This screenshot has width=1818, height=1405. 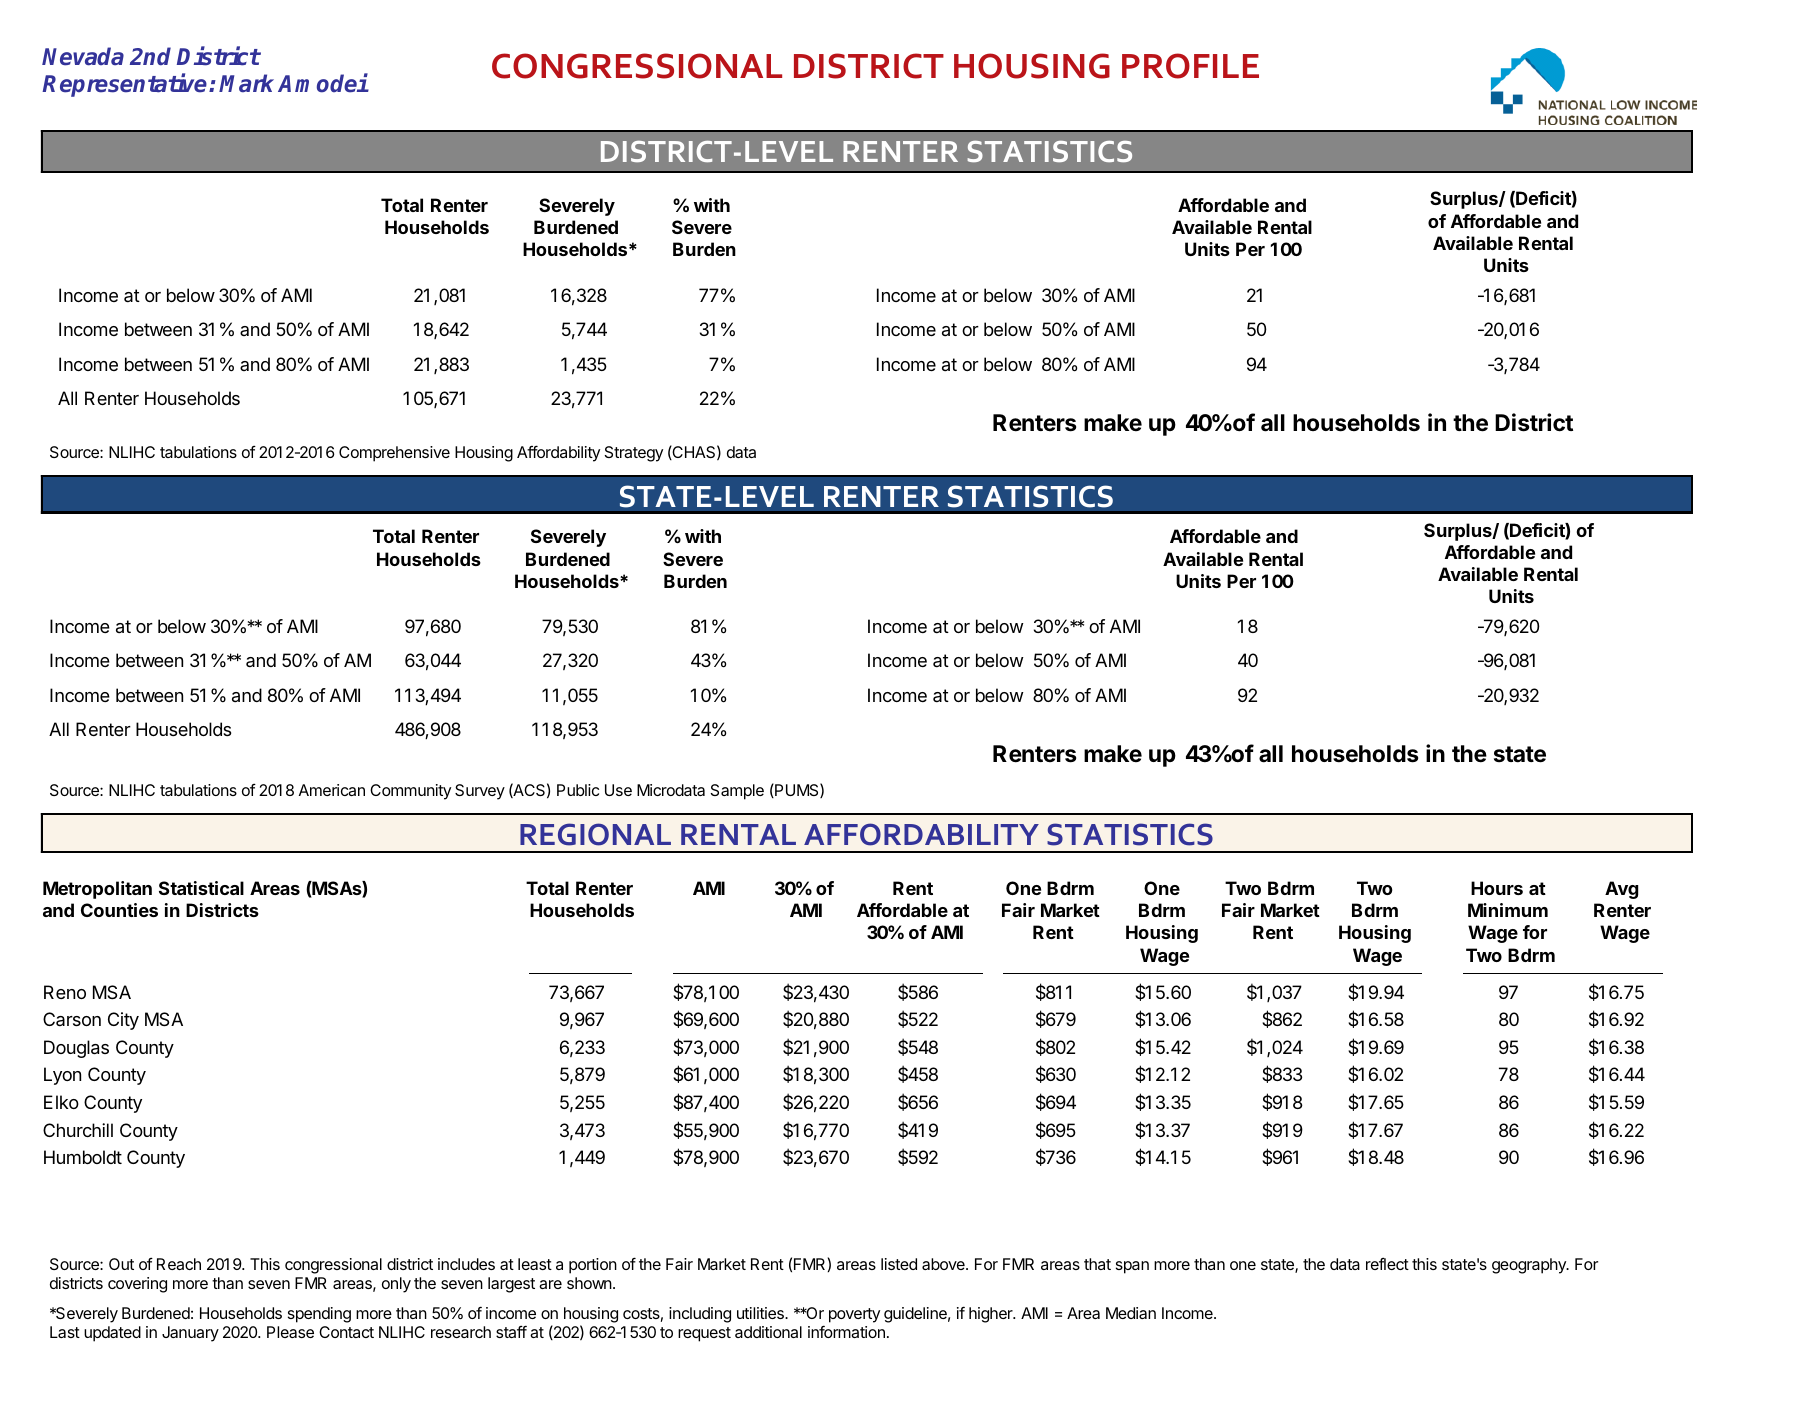 What do you see at coordinates (737, 792) in the screenshot?
I see `Sample` at bounding box center [737, 792].
